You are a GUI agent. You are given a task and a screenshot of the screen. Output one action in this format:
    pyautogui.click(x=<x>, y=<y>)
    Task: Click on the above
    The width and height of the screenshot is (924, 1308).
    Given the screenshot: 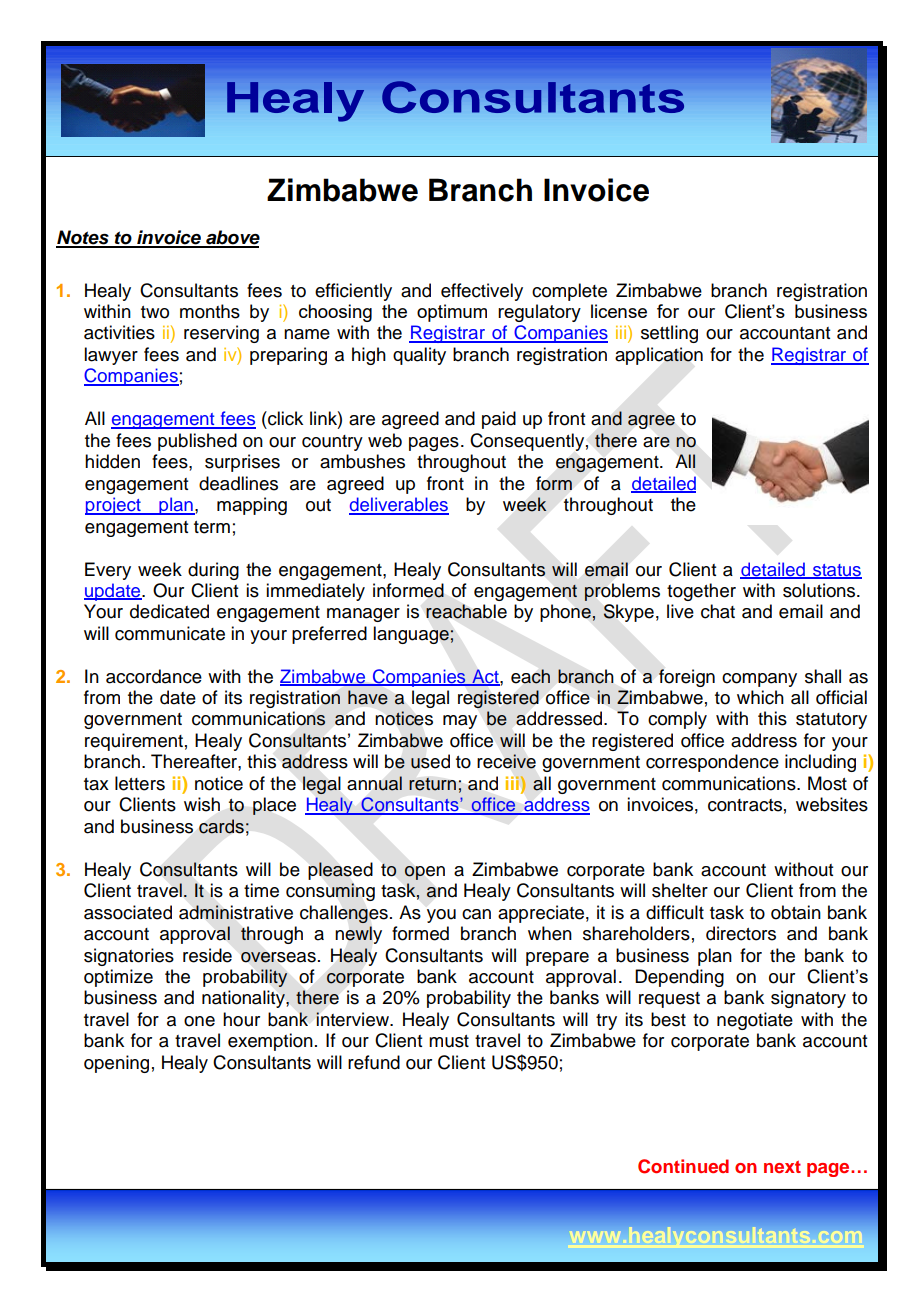 What is the action you would take?
    pyautogui.click(x=232, y=238)
